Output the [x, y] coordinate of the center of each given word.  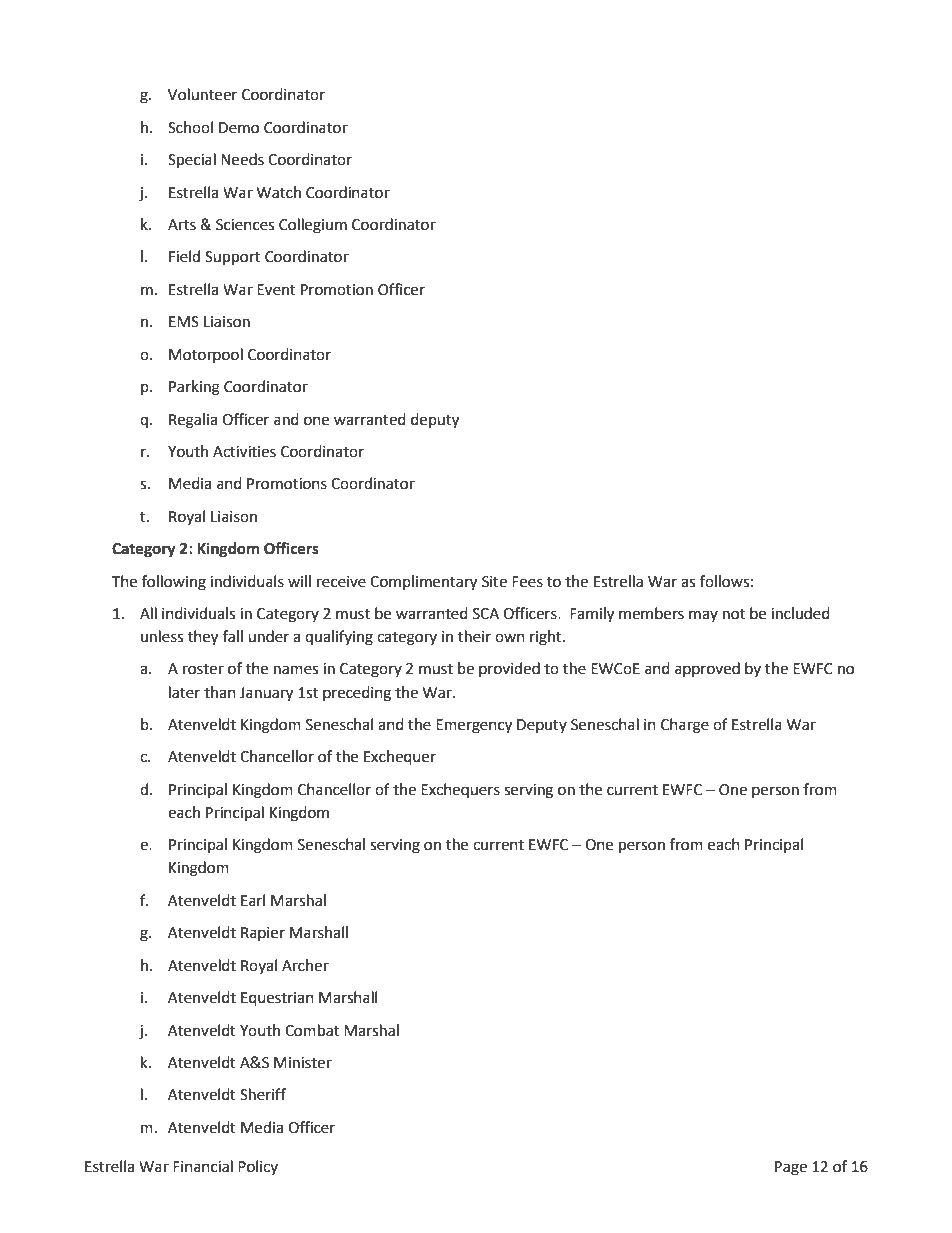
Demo [239, 128]
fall [233, 636]
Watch [279, 192]
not [734, 614]
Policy [258, 1167]
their [474, 636]
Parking [194, 388]
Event [276, 290]
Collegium [313, 226]
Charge [685, 726]
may [703, 616]
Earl [253, 900]
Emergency [474, 726]
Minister [303, 1063]
